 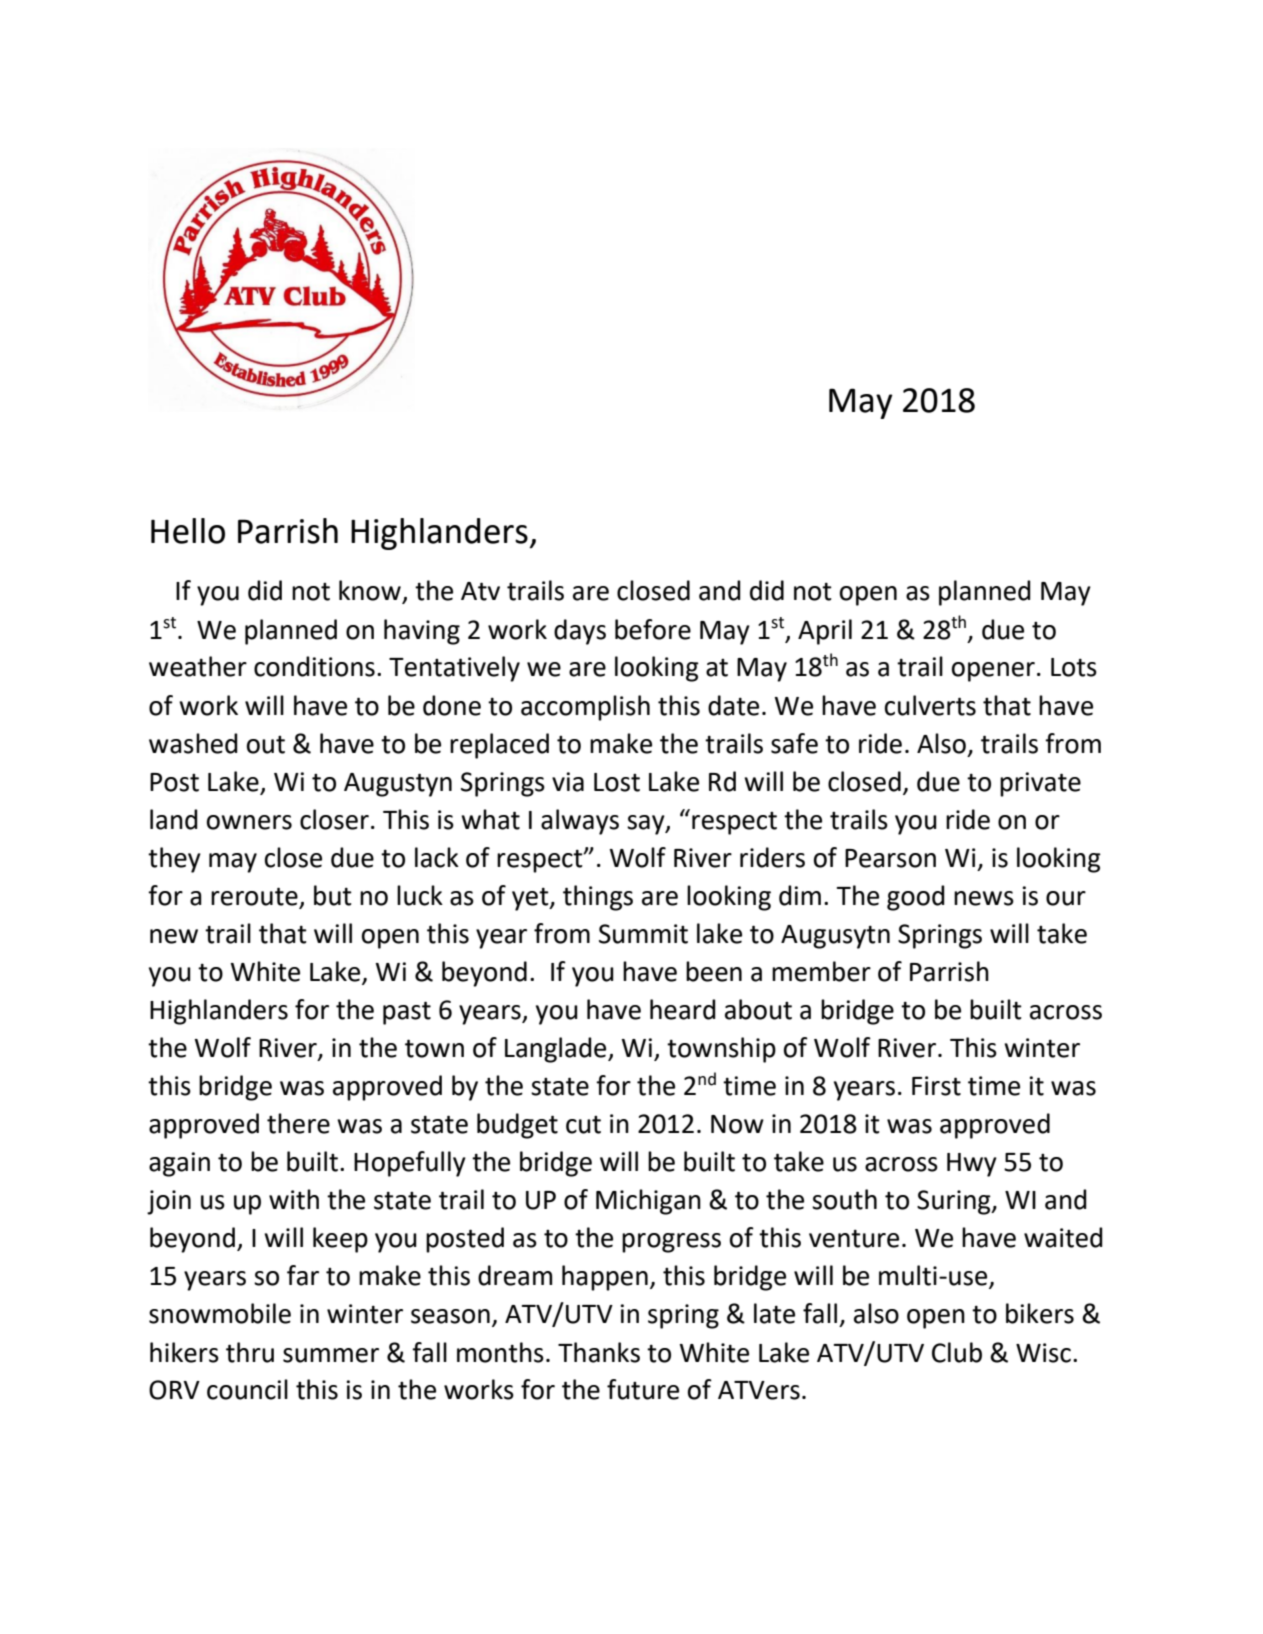 I want to click on private, so click(x=1040, y=784).
